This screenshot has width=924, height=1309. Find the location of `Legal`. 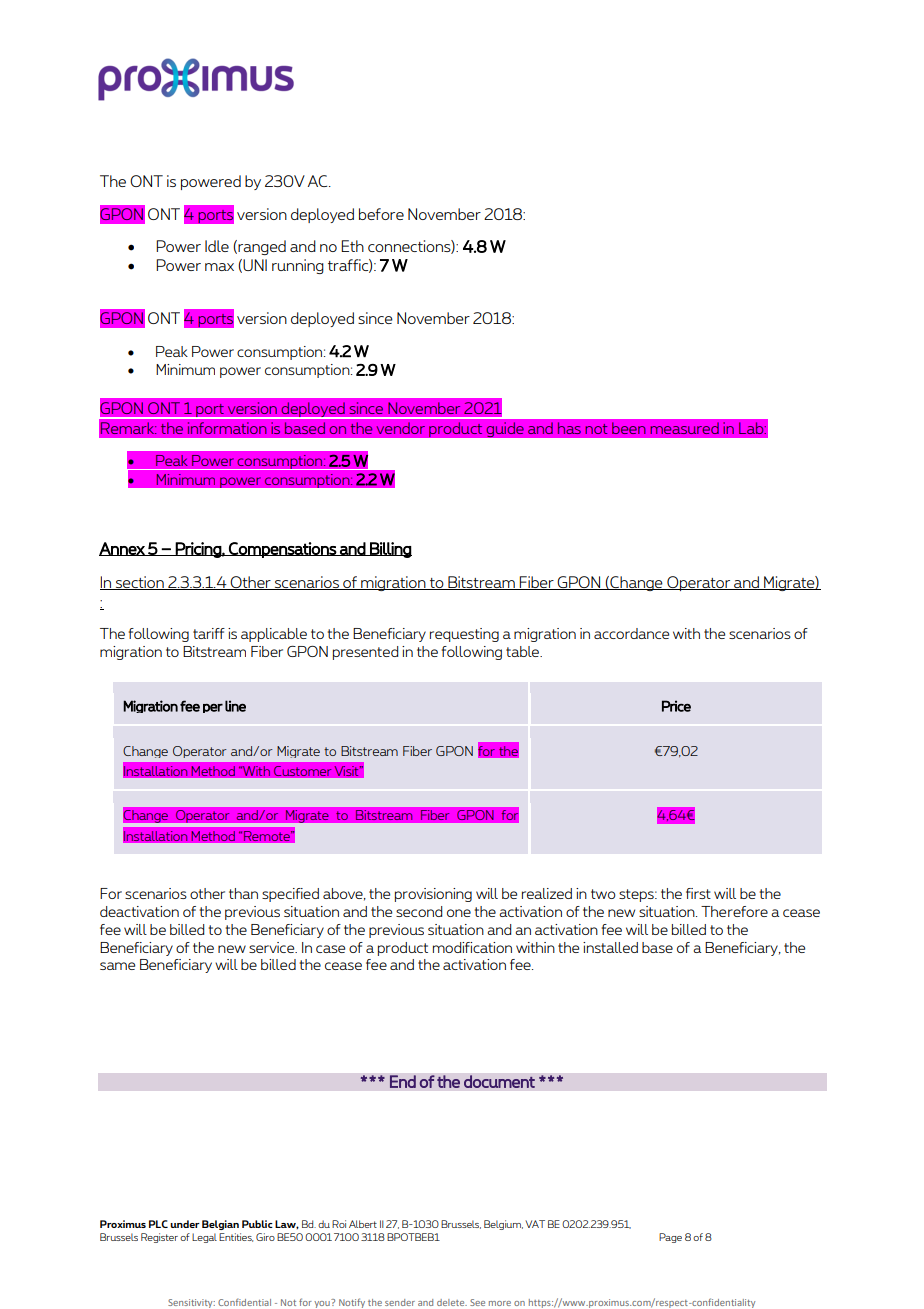

Legal is located at coordinates (204, 1238).
